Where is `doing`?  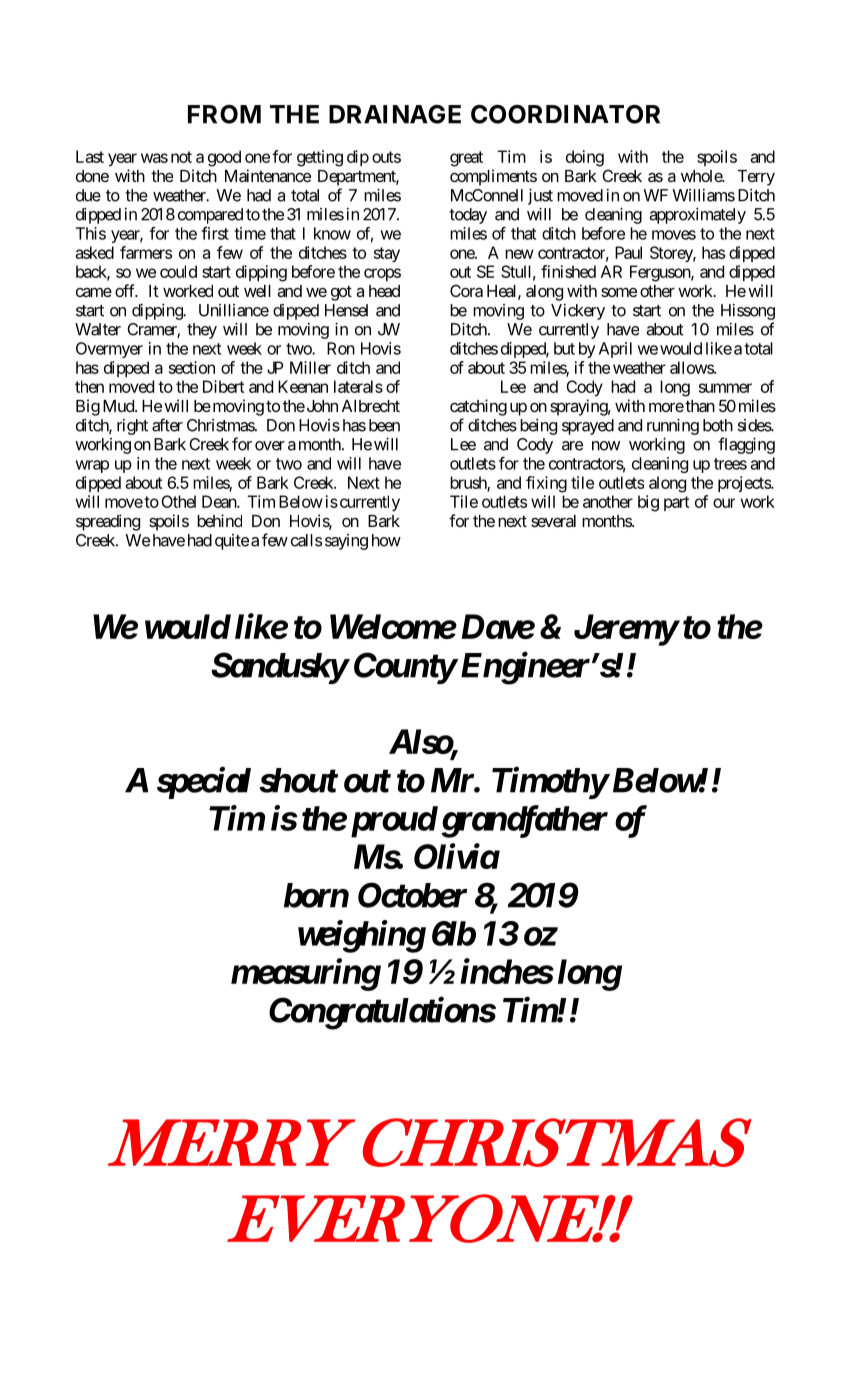
doing is located at coordinates (585, 158).
